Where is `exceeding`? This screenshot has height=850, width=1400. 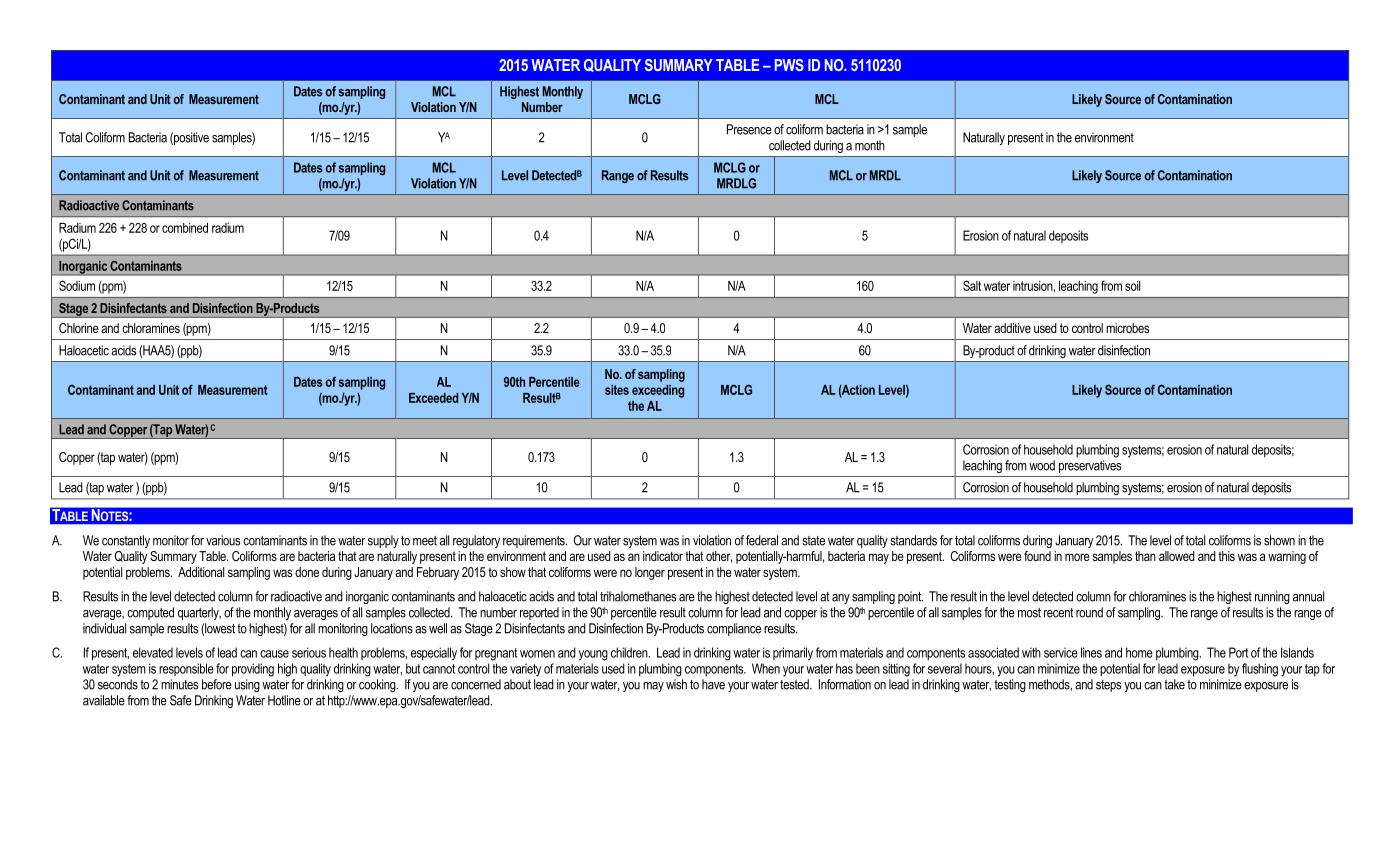 exceeding is located at coordinates (658, 391).
